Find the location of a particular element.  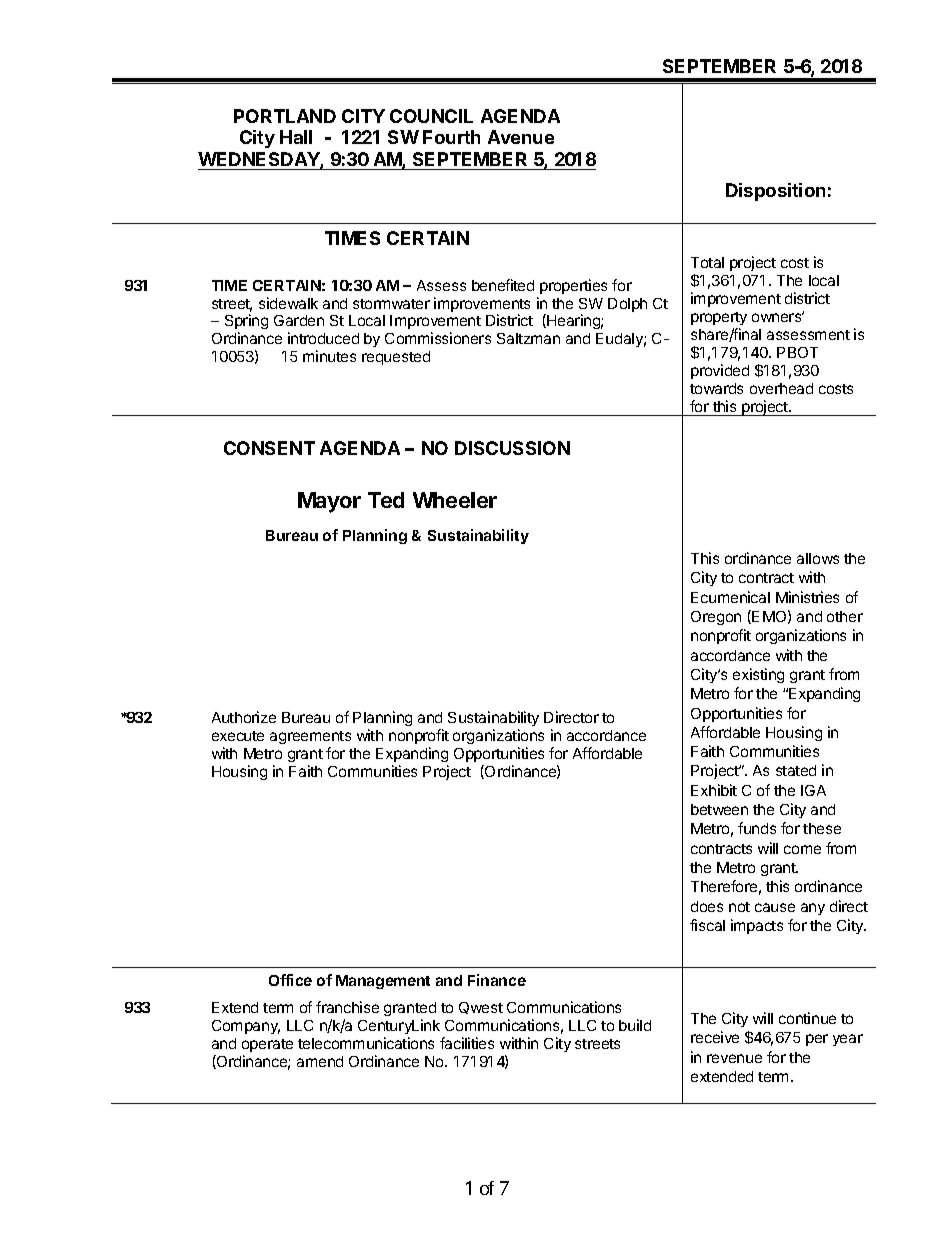

Wheeler is located at coordinates (455, 500).
